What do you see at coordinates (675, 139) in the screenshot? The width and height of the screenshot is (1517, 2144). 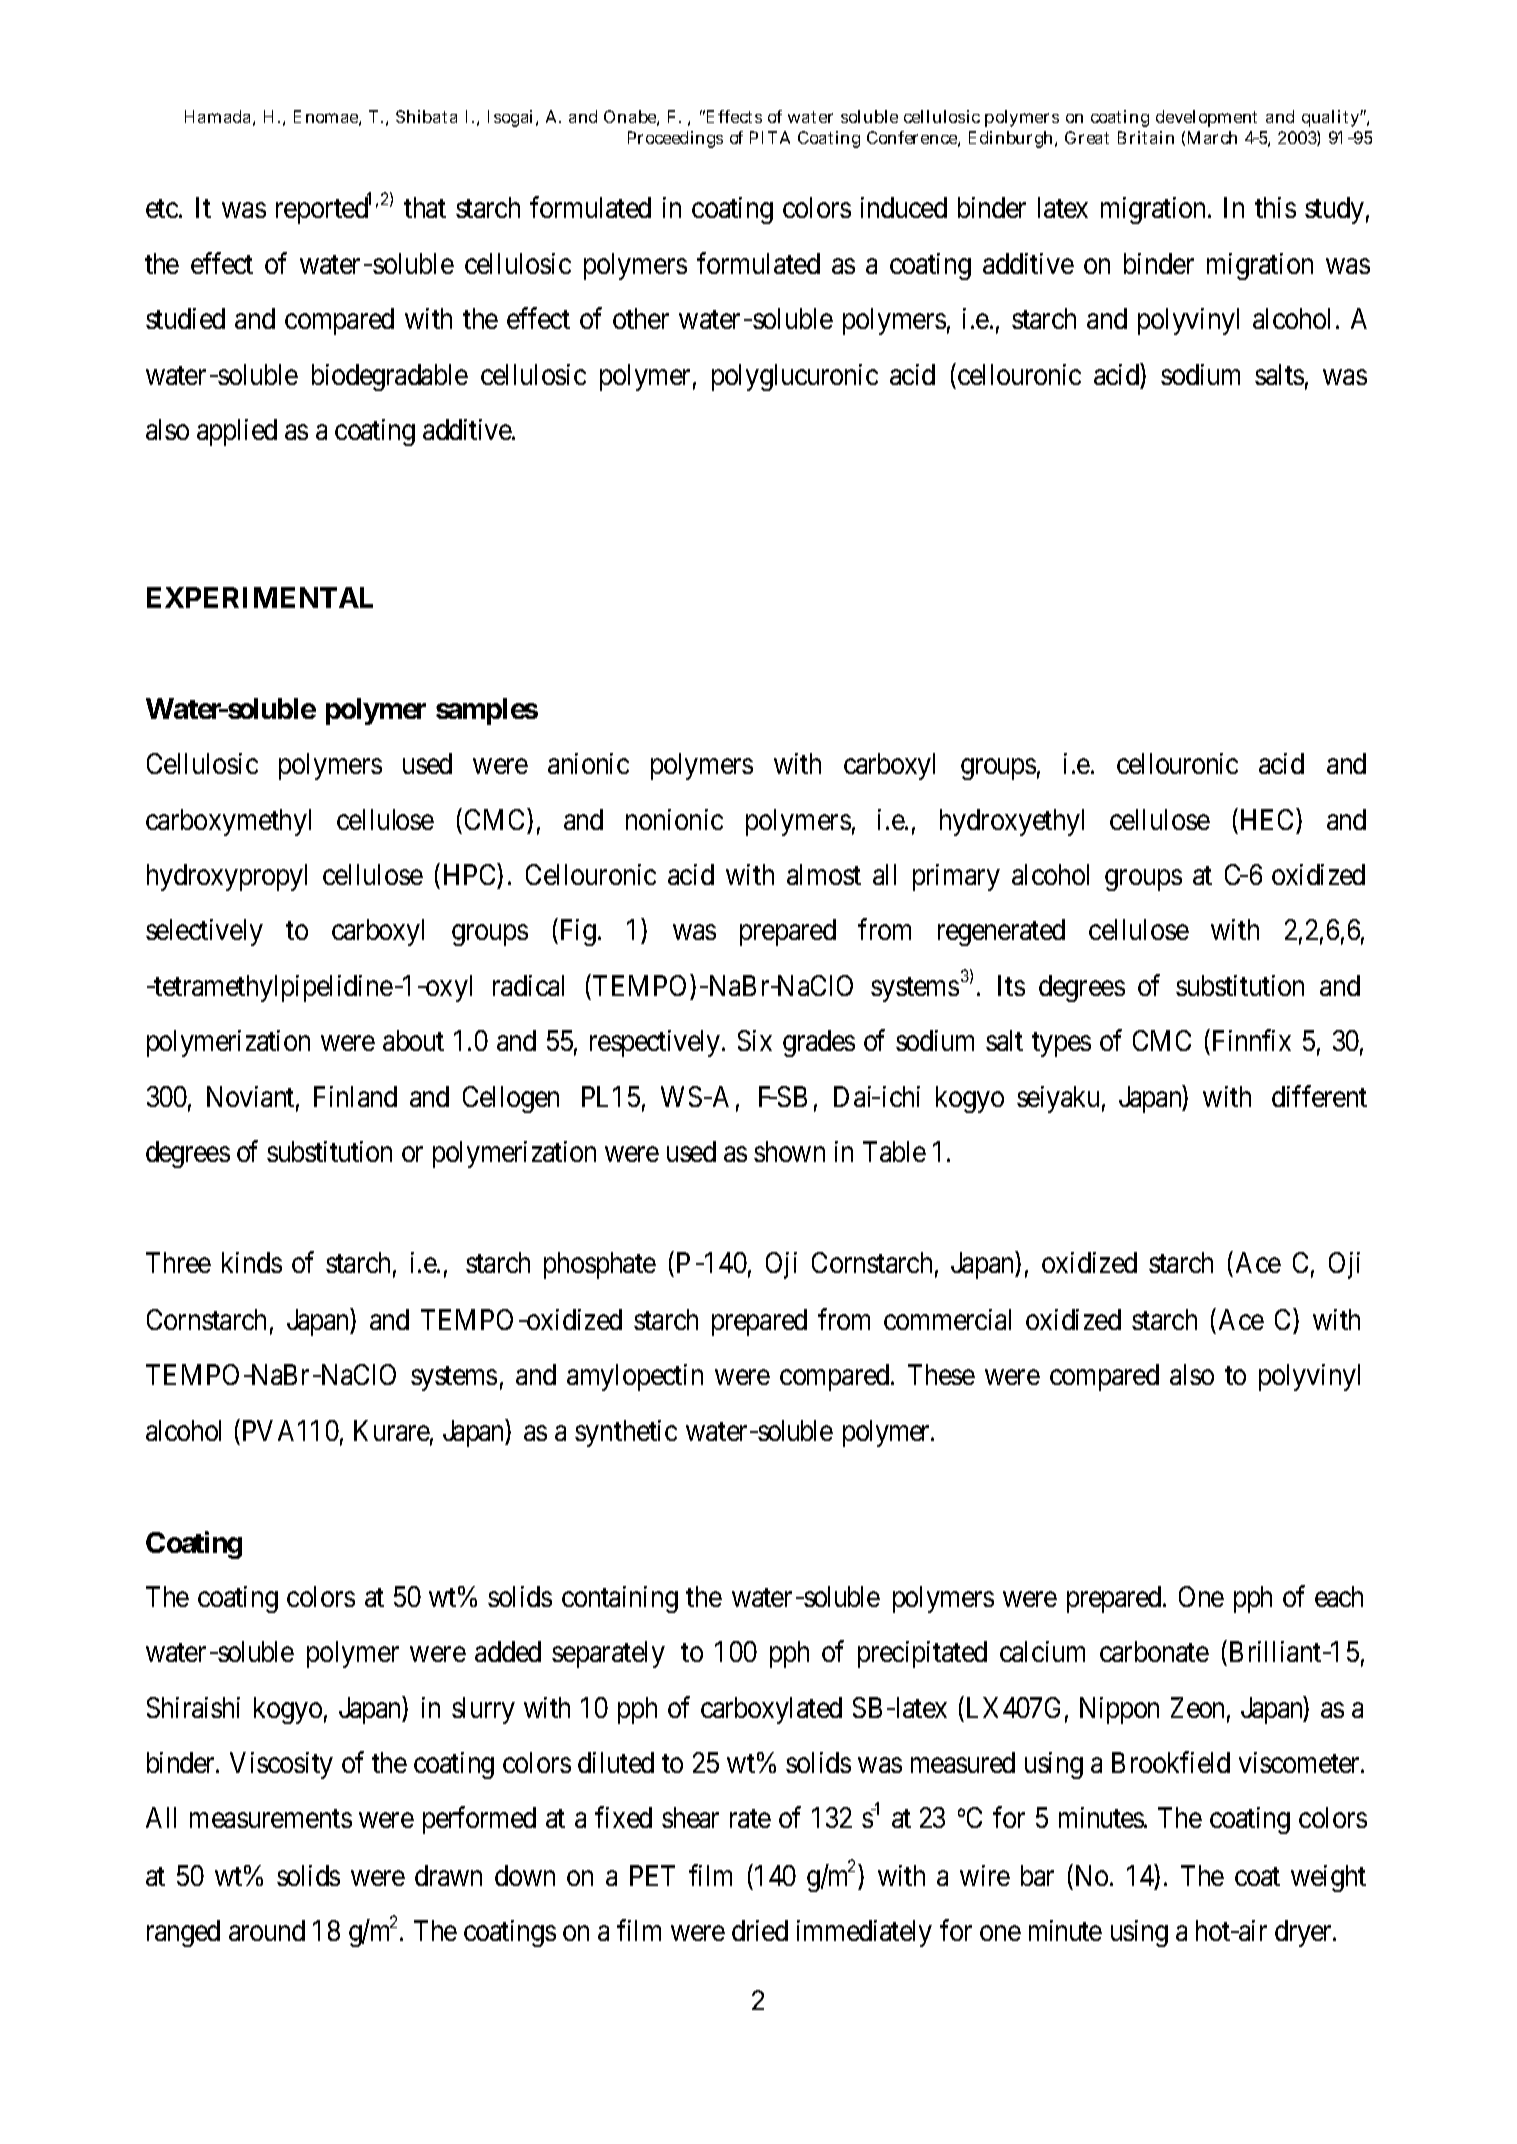 I see `Proceedings` at bounding box center [675, 139].
